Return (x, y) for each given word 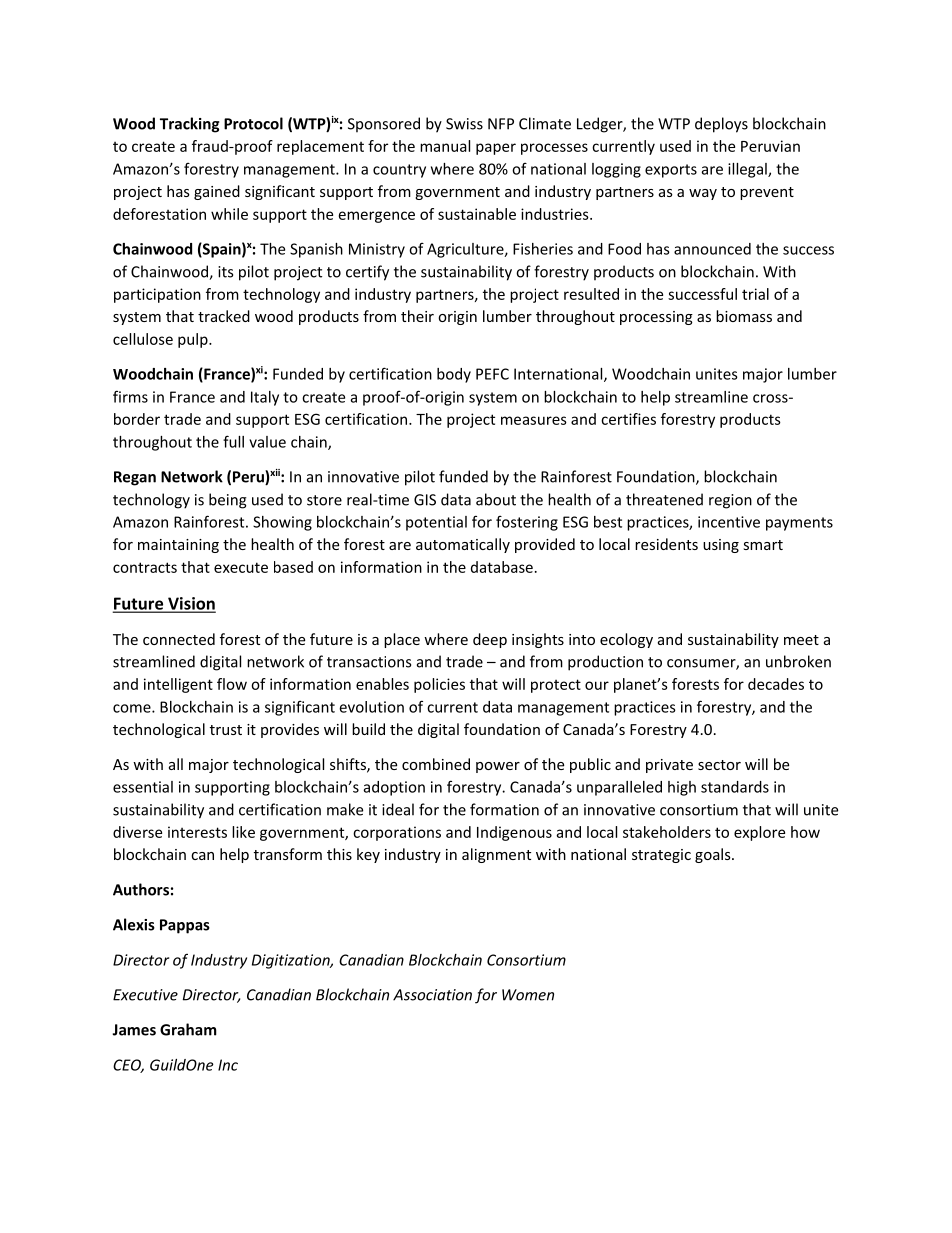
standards (735, 787)
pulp (194, 340)
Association (432, 995)
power (498, 767)
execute (241, 567)
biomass (744, 316)
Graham (188, 1029)
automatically (463, 545)
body (454, 375)
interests (197, 832)
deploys (721, 125)
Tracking (189, 125)
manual (445, 146)
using (721, 546)
